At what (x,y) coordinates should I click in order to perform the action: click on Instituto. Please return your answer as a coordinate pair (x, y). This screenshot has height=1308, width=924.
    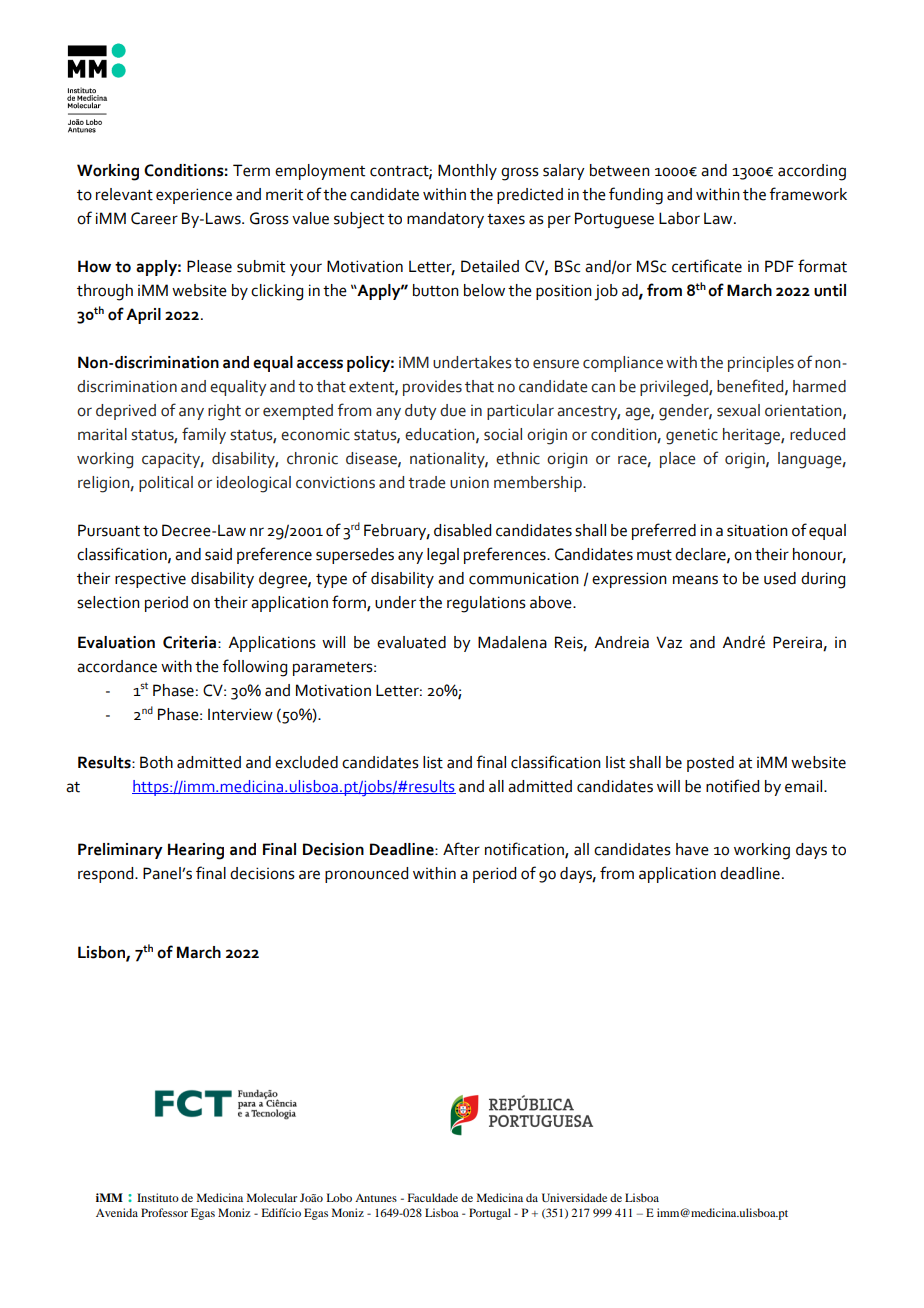
    Looking at the image, I should click on (158, 1197).
